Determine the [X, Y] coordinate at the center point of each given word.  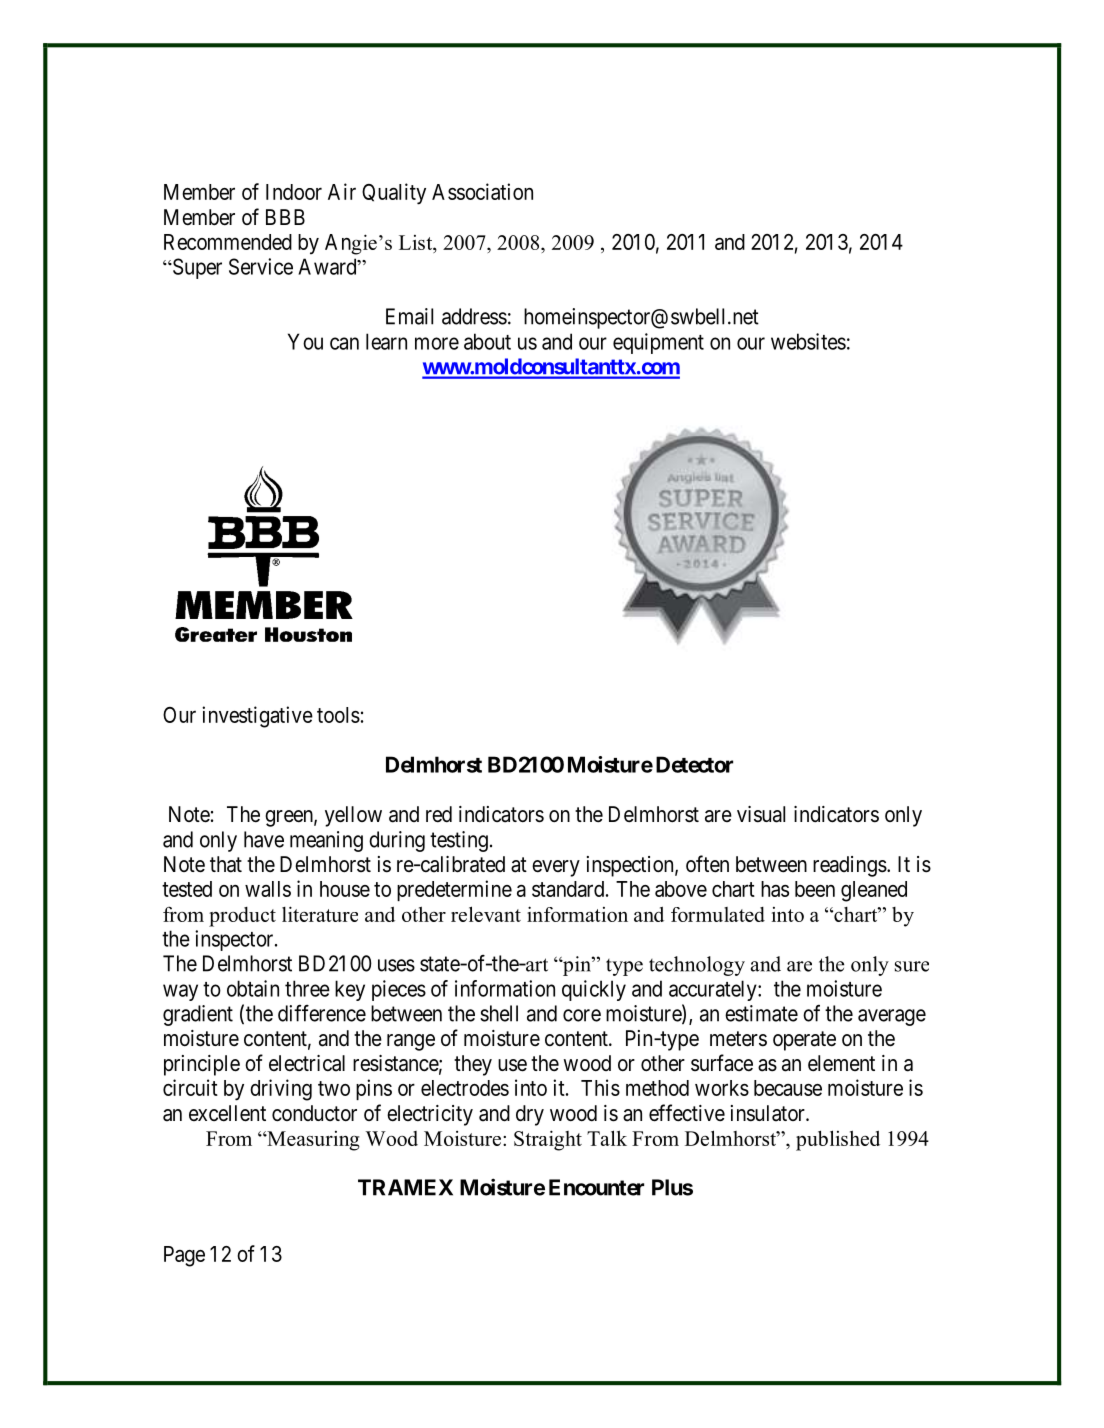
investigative [257, 717]
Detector [694, 764]
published [838, 1140]
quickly [594, 990]
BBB [285, 217]
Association [482, 191]
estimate [761, 1013]
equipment [658, 343]
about [487, 341]
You [305, 341]
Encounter [596, 1187]
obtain [253, 988]
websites [808, 341]
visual [761, 814]
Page [184, 1256]
